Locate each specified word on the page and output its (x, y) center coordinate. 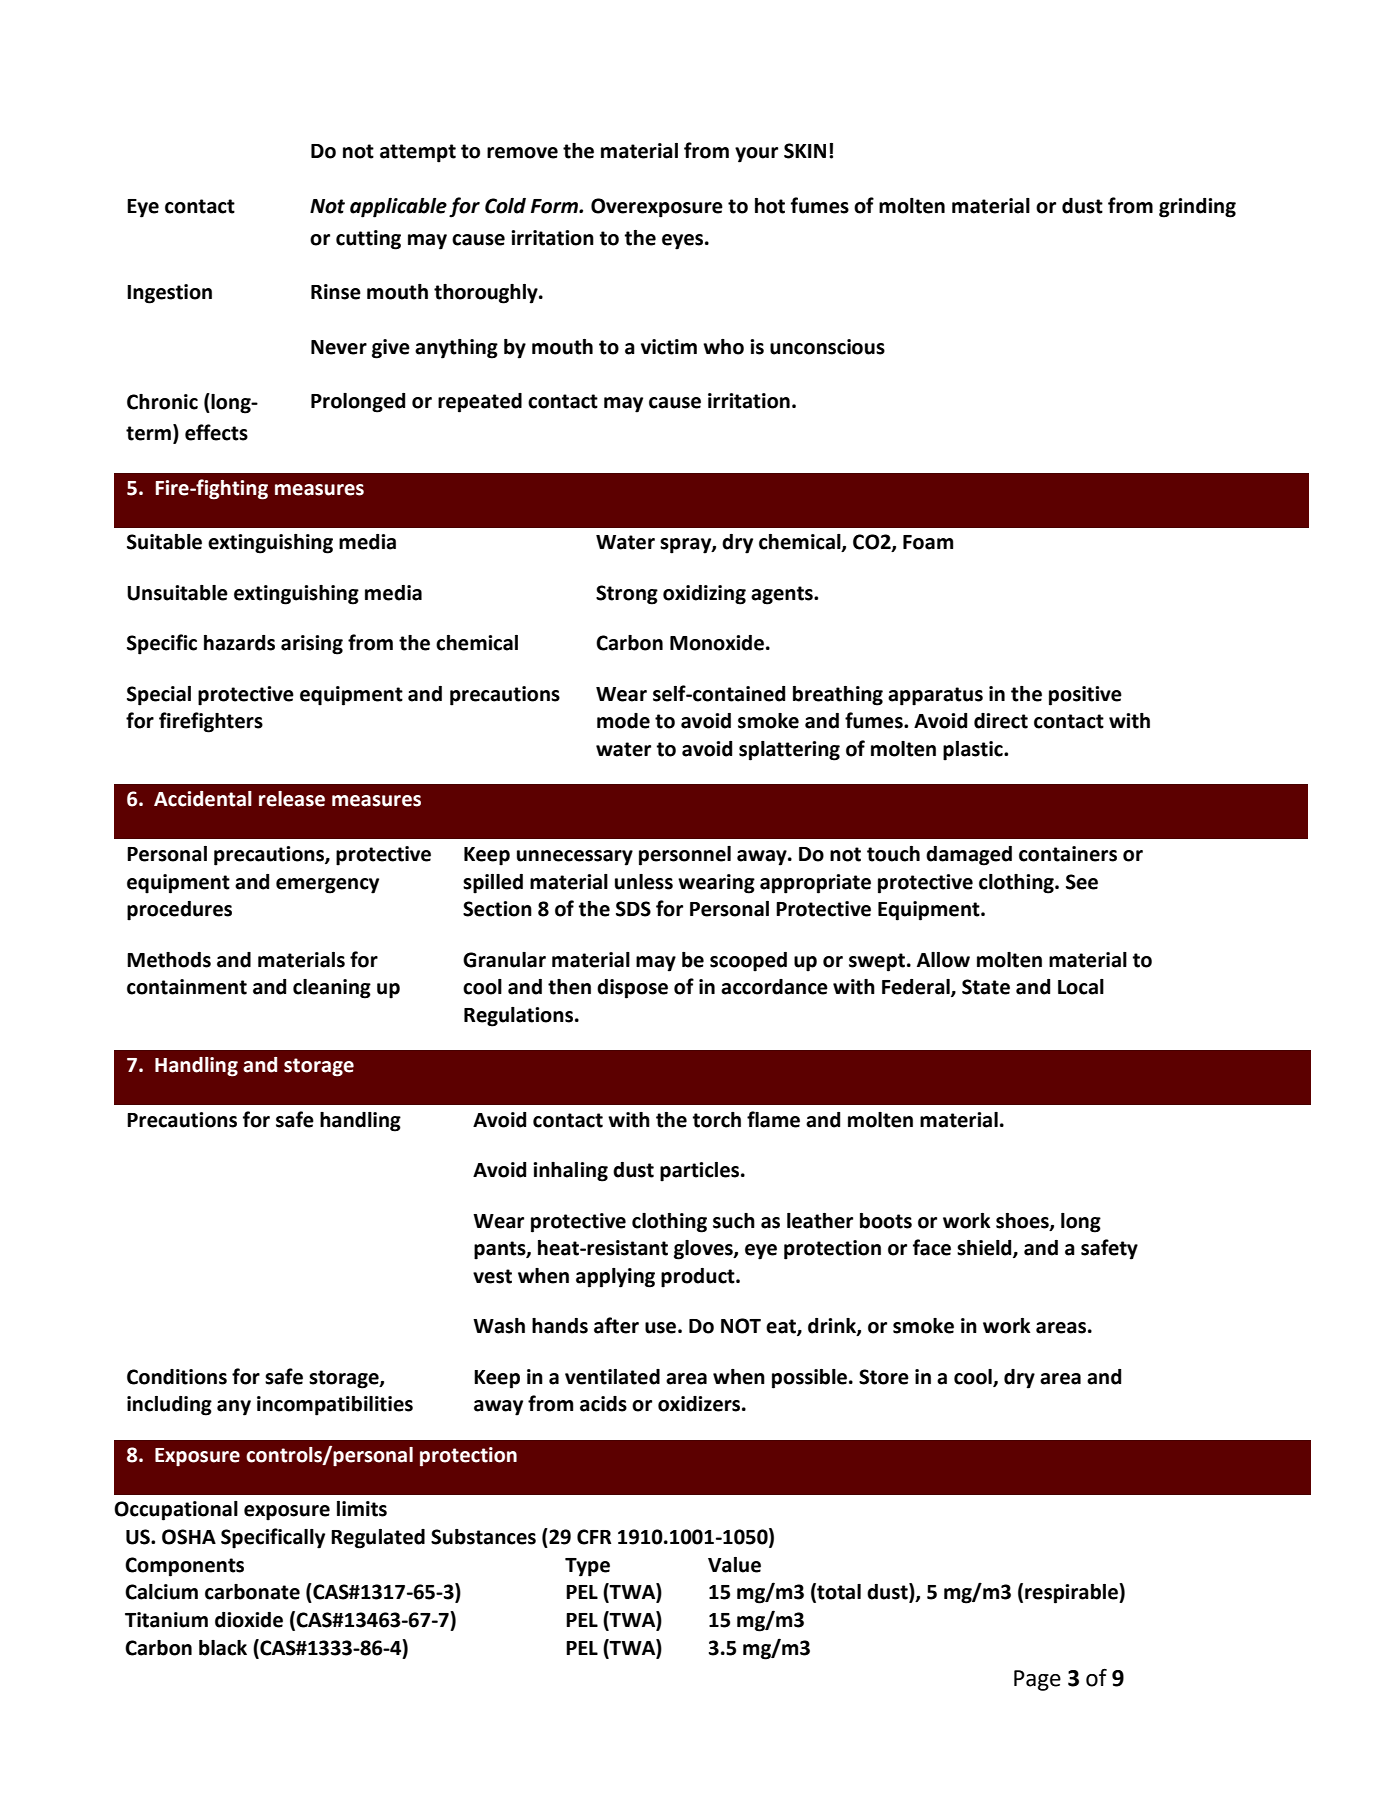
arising (312, 645)
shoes (1023, 1221)
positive (1085, 696)
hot (770, 206)
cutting (368, 240)
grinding (1197, 208)
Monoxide (717, 643)
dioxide (249, 1620)
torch (716, 1120)
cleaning (332, 989)
